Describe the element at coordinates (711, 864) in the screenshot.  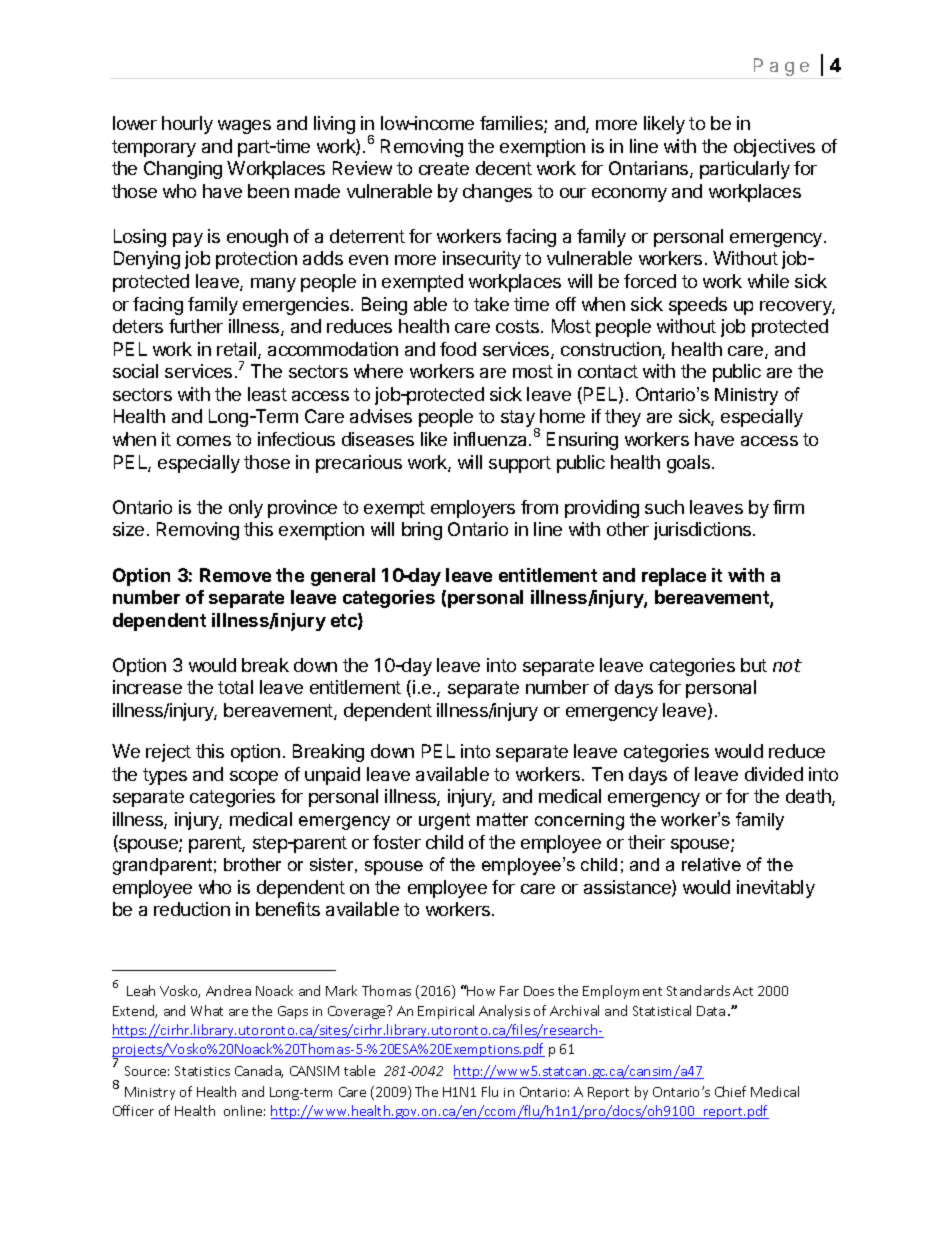
I see `relative` at that location.
